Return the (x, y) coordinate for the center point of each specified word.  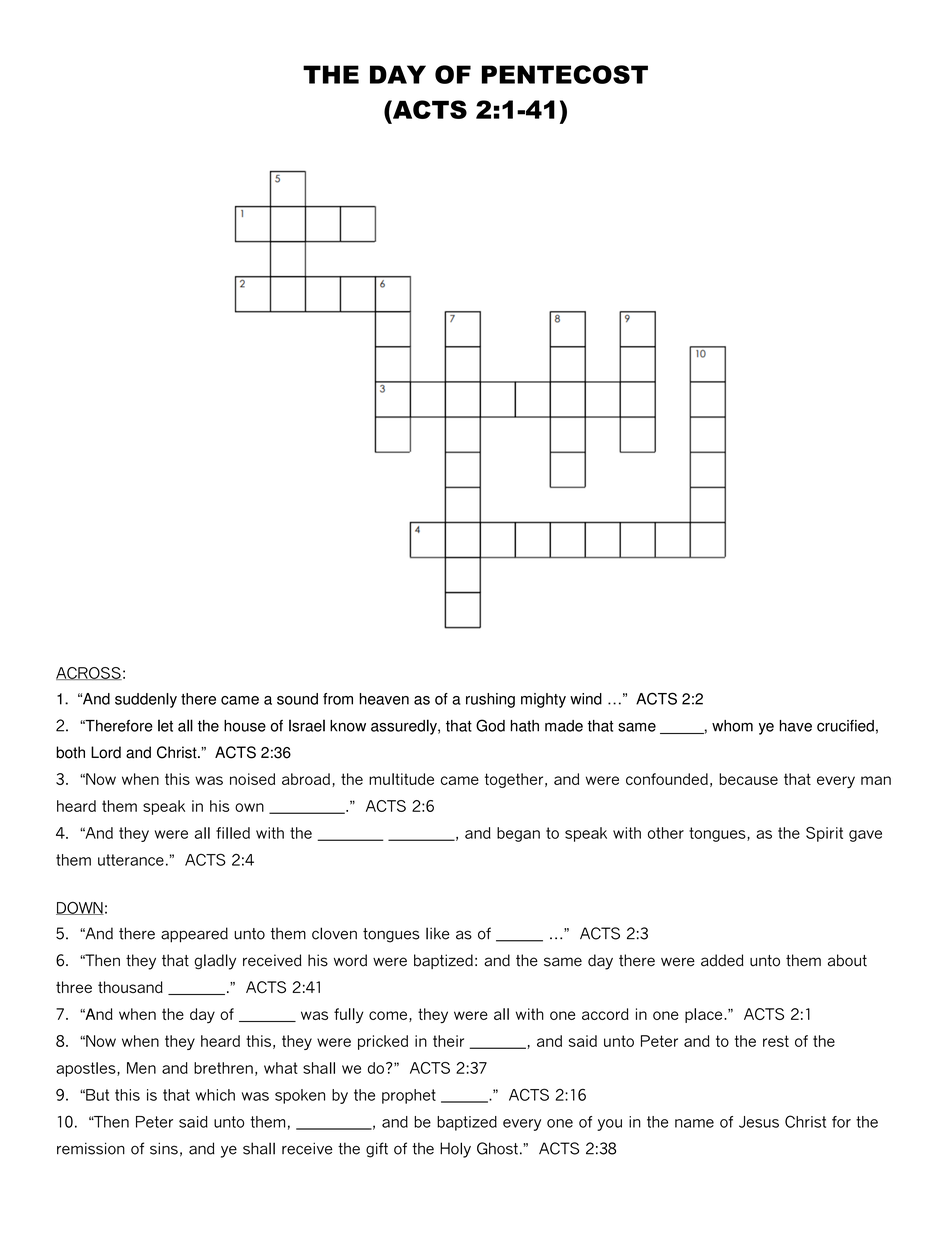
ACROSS (89, 673)
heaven (384, 699)
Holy (455, 1150)
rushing (490, 700)
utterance (131, 860)
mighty (543, 700)
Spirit (824, 834)
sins (164, 1148)
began (518, 834)
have (796, 726)
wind (586, 699)
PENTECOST (565, 74)
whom (732, 726)
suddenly (146, 700)
